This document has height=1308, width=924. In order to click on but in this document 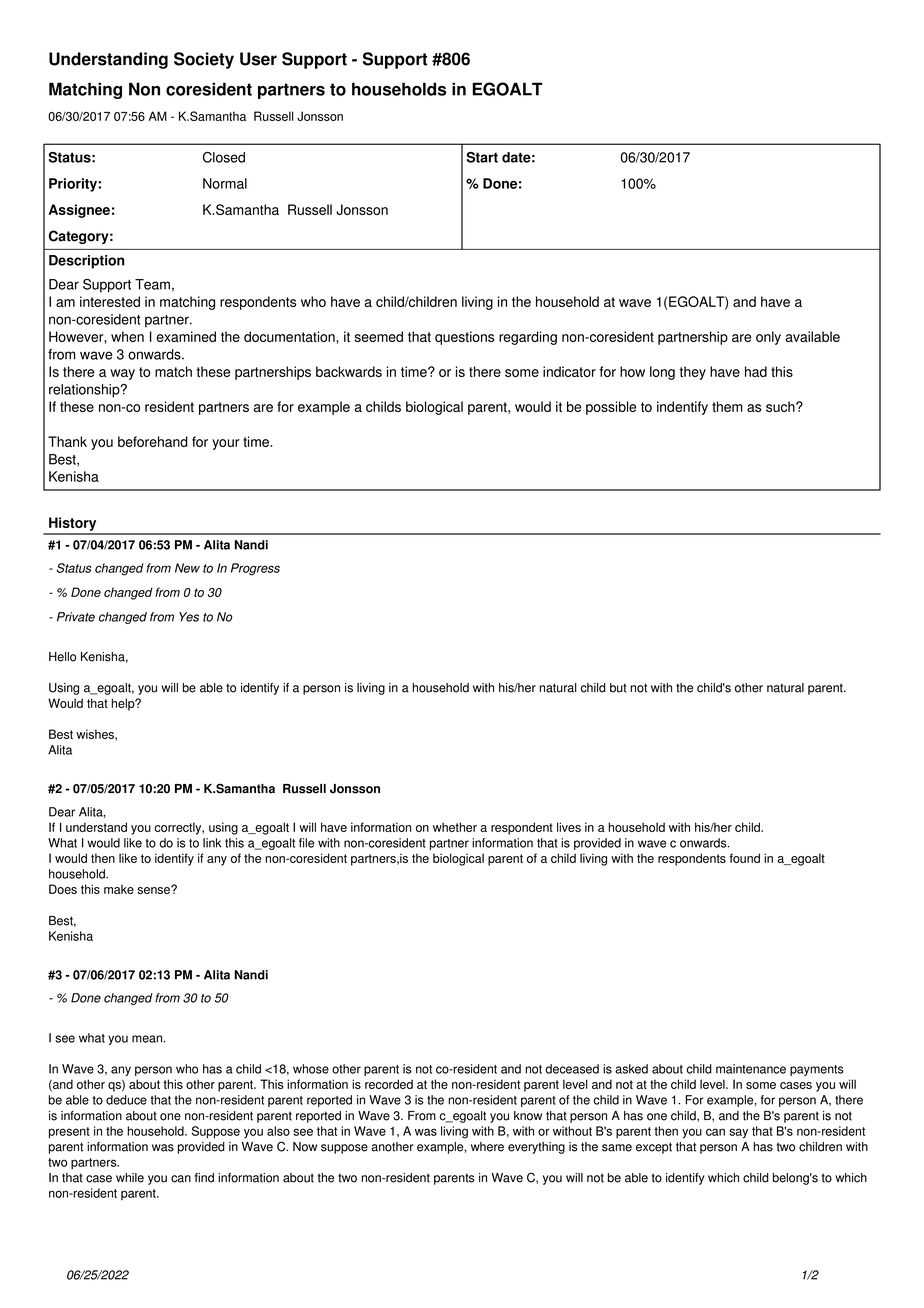, I will do `click(618, 688)`.
